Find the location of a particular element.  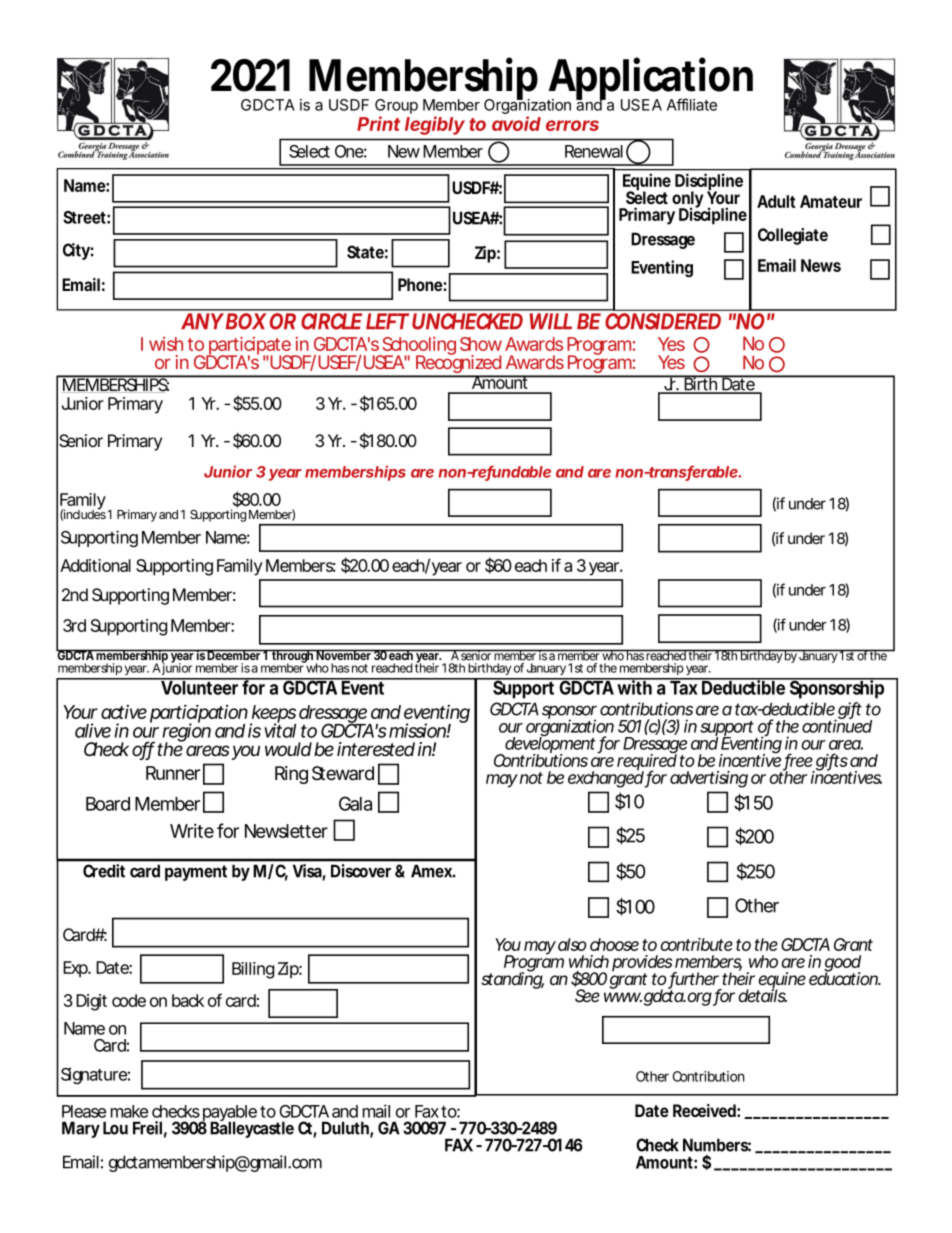

make is located at coordinates (129, 1111).
